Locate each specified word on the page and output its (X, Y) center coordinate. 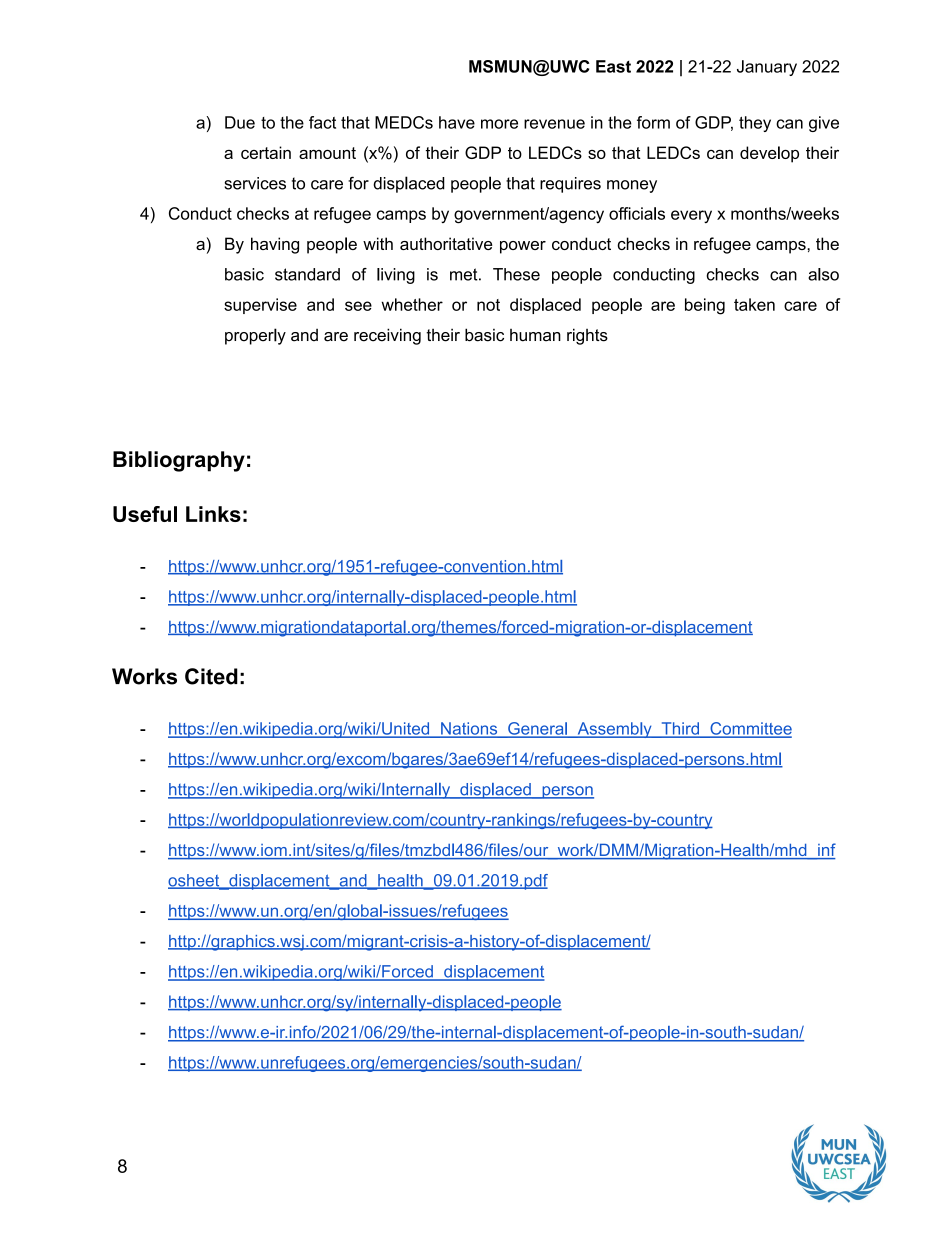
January (767, 68)
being (705, 306)
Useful (145, 514)
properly (255, 336)
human (535, 335)
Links (213, 514)
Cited (211, 676)
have (457, 122)
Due (240, 122)
